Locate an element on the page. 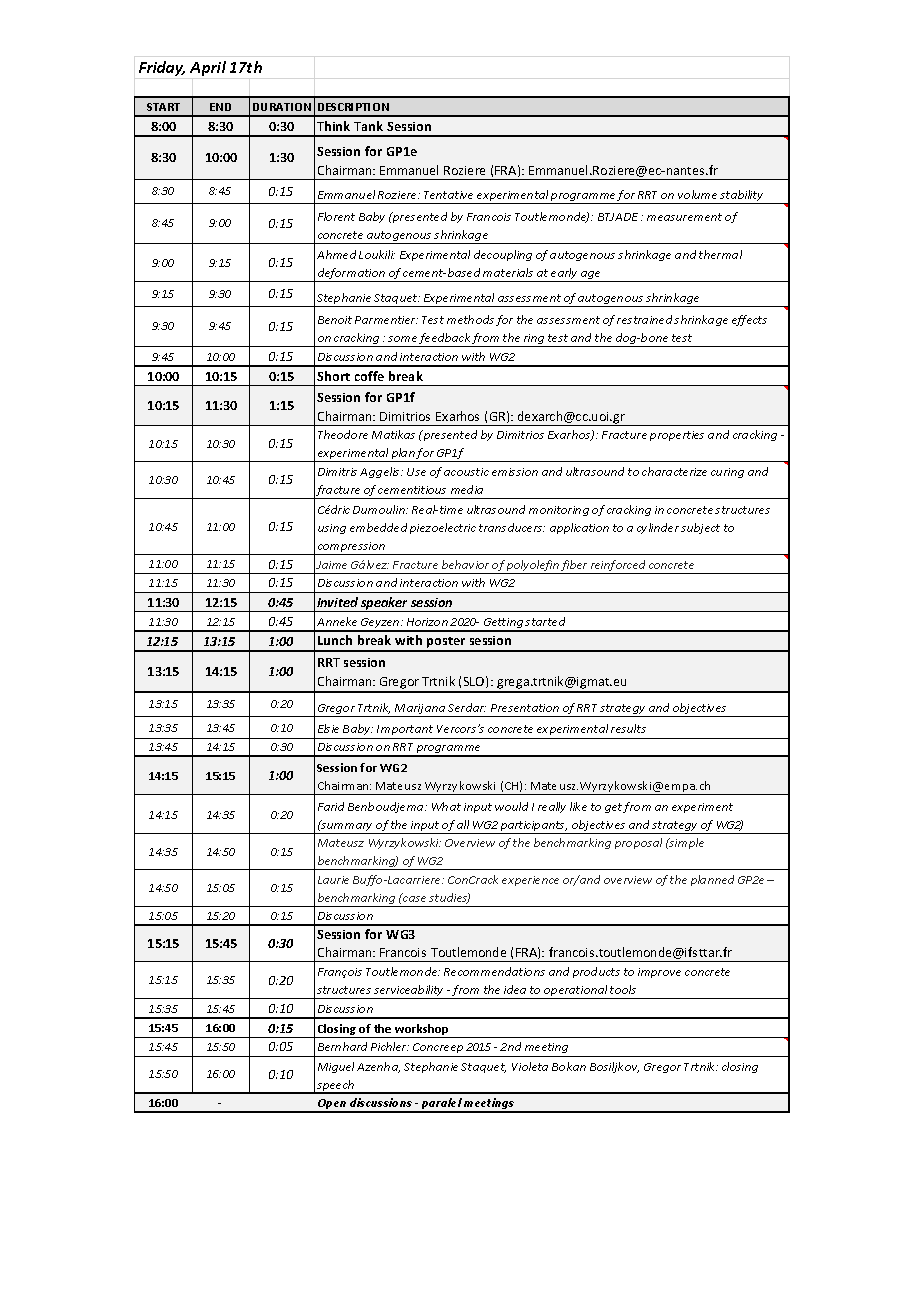 This document has width=924, height=1308. Miguel is located at coordinates (336, 1067).
